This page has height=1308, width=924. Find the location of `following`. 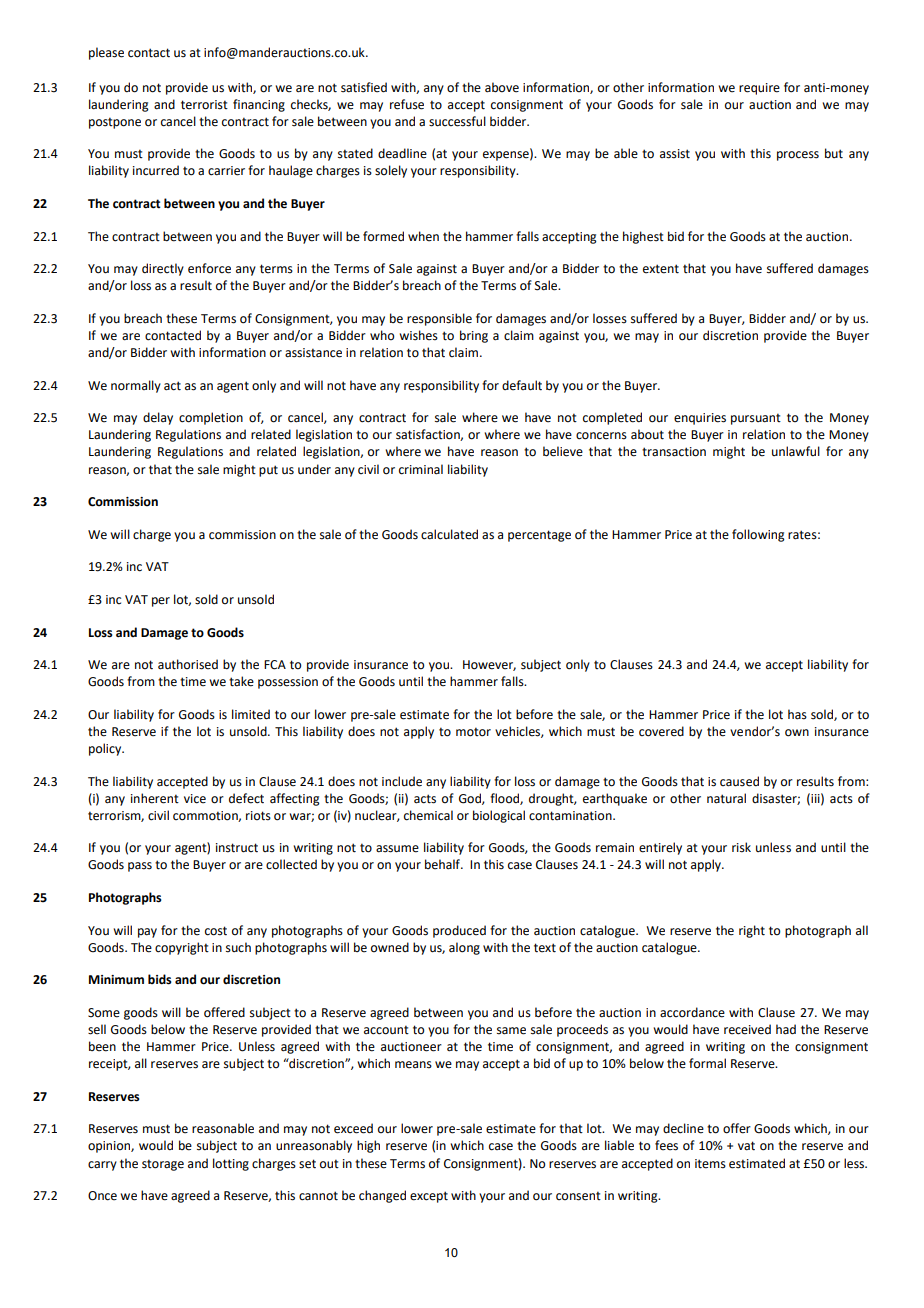

following is located at coordinates (758, 535).
